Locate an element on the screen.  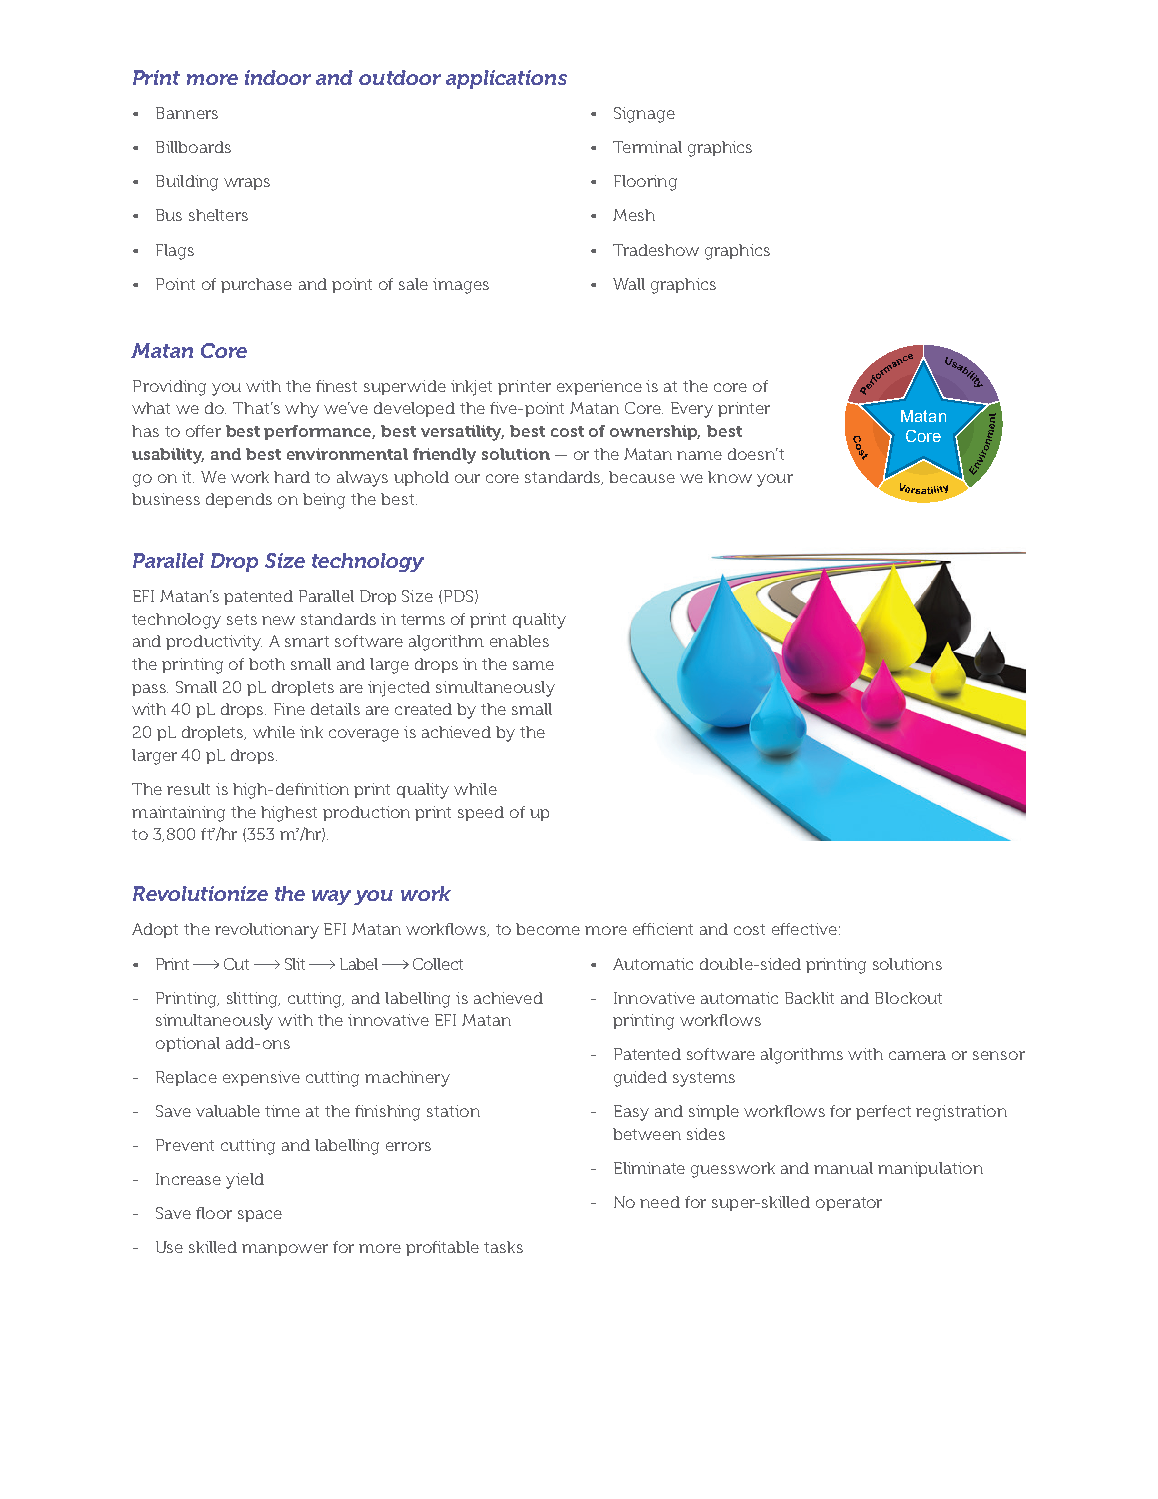
space is located at coordinates (260, 1216).
